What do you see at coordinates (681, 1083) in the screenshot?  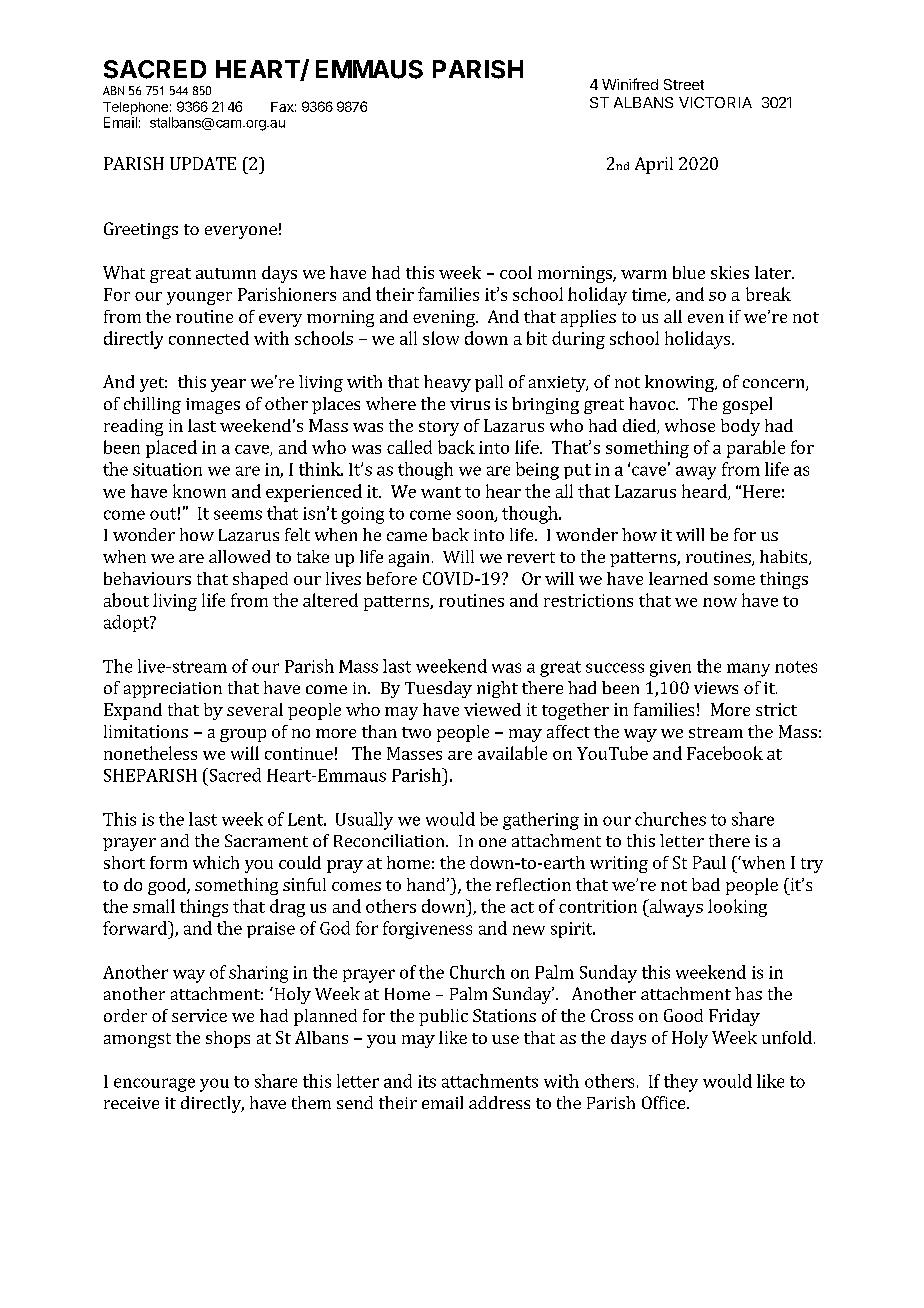 I see `they` at bounding box center [681, 1083].
